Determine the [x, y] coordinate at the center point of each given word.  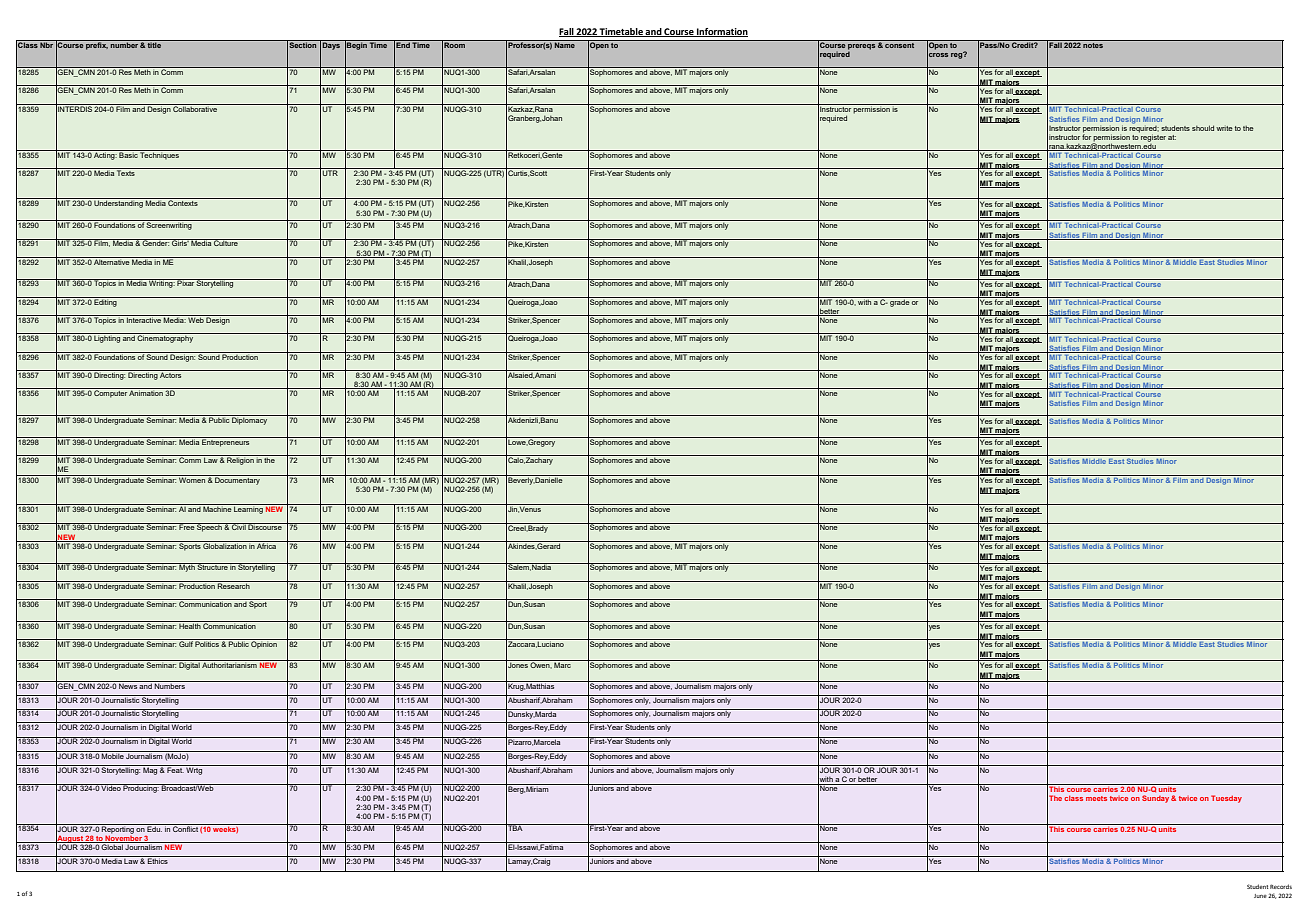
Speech [209, 527]
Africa [267, 545]
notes [1093, 44]
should [1203, 128]
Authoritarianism [230, 664]
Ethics [158, 860]
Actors [171, 374]
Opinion [264, 644]
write [1224, 128]
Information [721, 32]
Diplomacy [250, 420]
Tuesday [1226, 799]
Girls [180, 242]
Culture [226, 242]
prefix [96, 45]
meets [1096, 798]
